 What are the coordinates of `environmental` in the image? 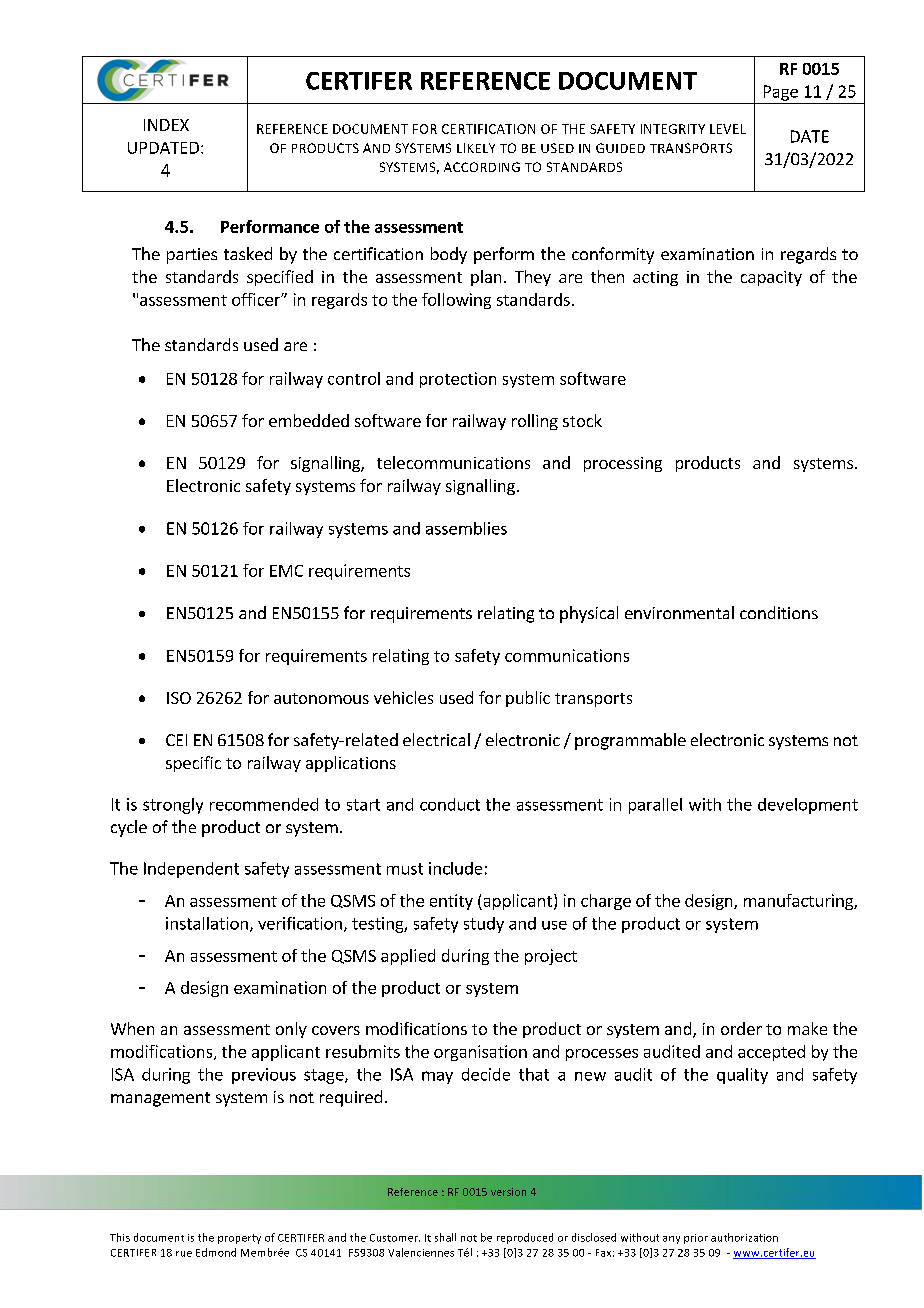 It's located at (679, 612).
